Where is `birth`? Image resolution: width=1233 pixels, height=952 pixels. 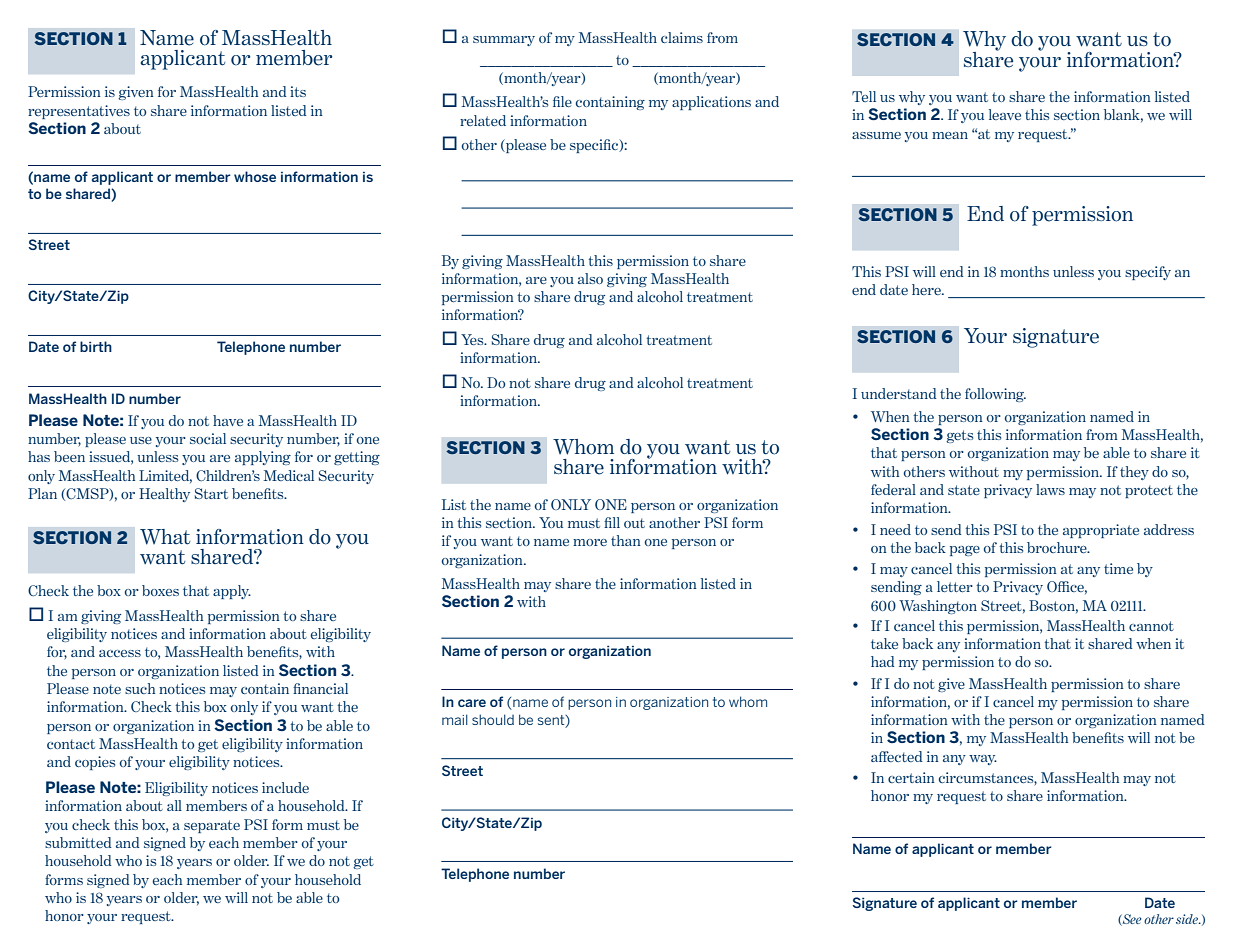
birth is located at coordinates (96, 346).
